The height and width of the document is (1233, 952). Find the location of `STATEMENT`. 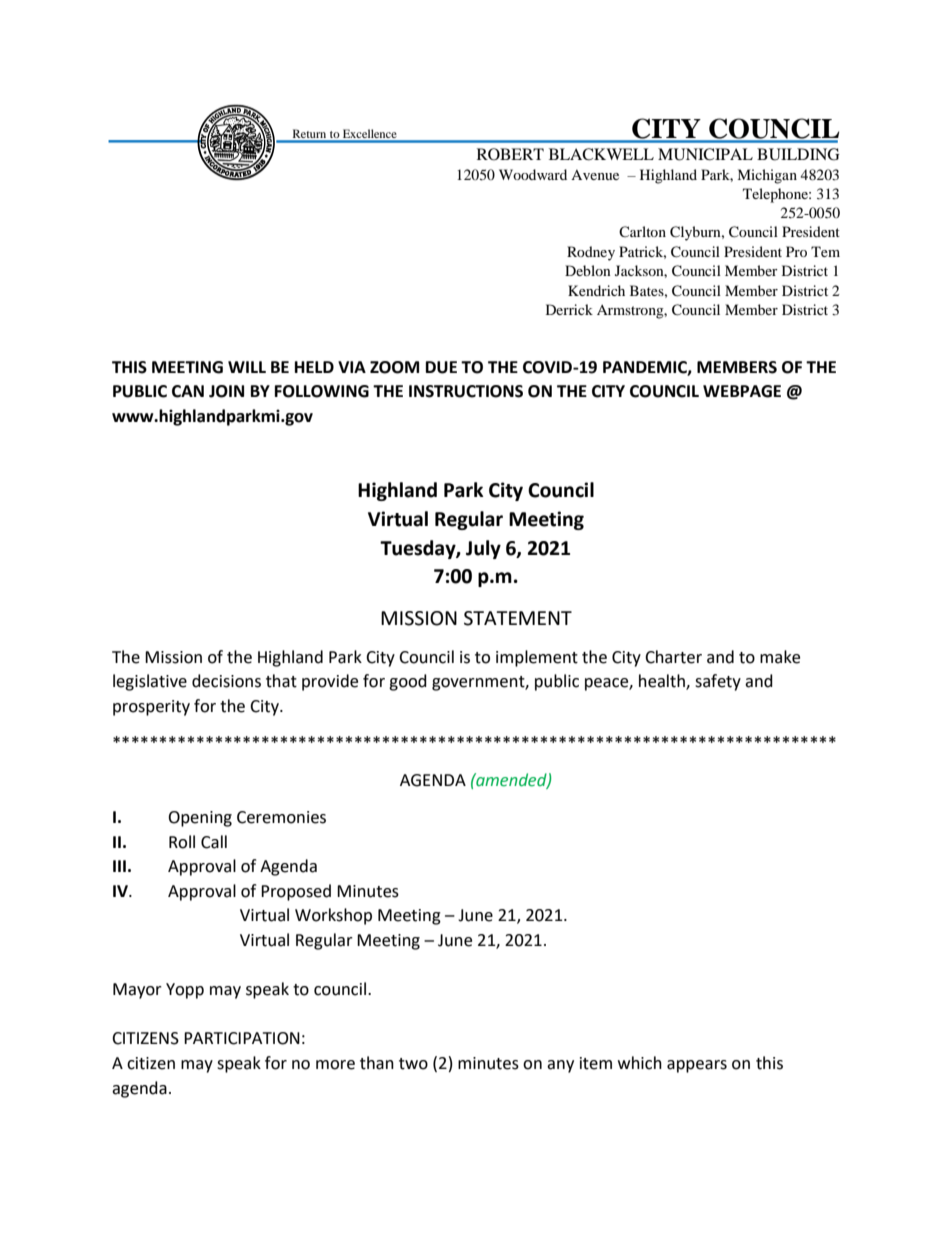

STATEMENT is located at coordinates (518, 618).
